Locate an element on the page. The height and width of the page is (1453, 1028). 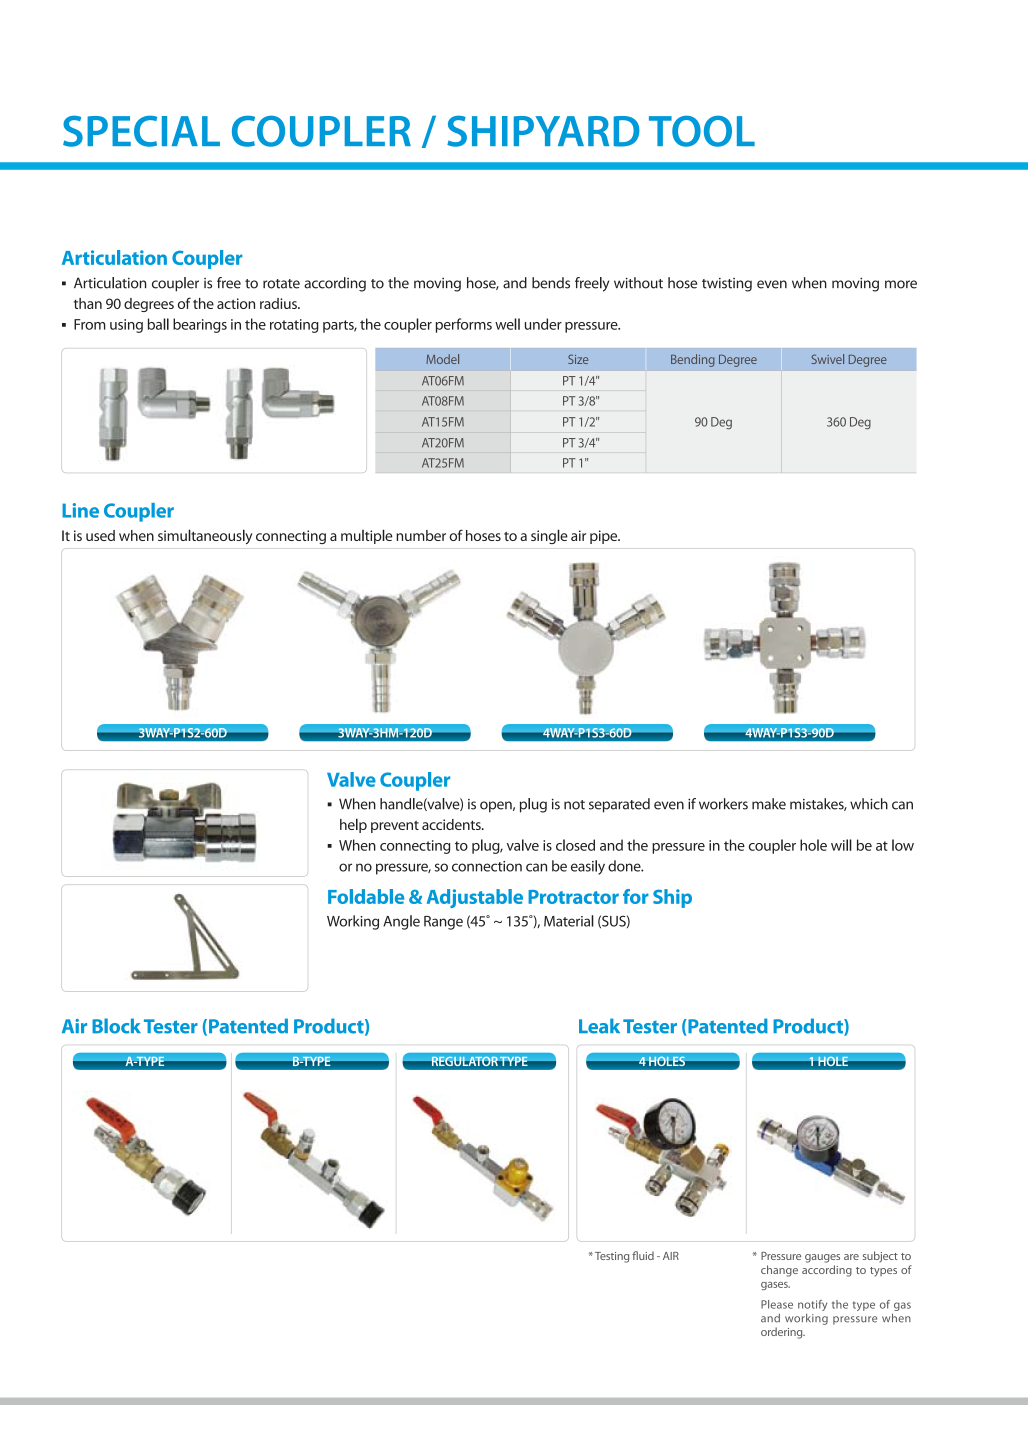
TOOL is located at coordinates (702, 131).
